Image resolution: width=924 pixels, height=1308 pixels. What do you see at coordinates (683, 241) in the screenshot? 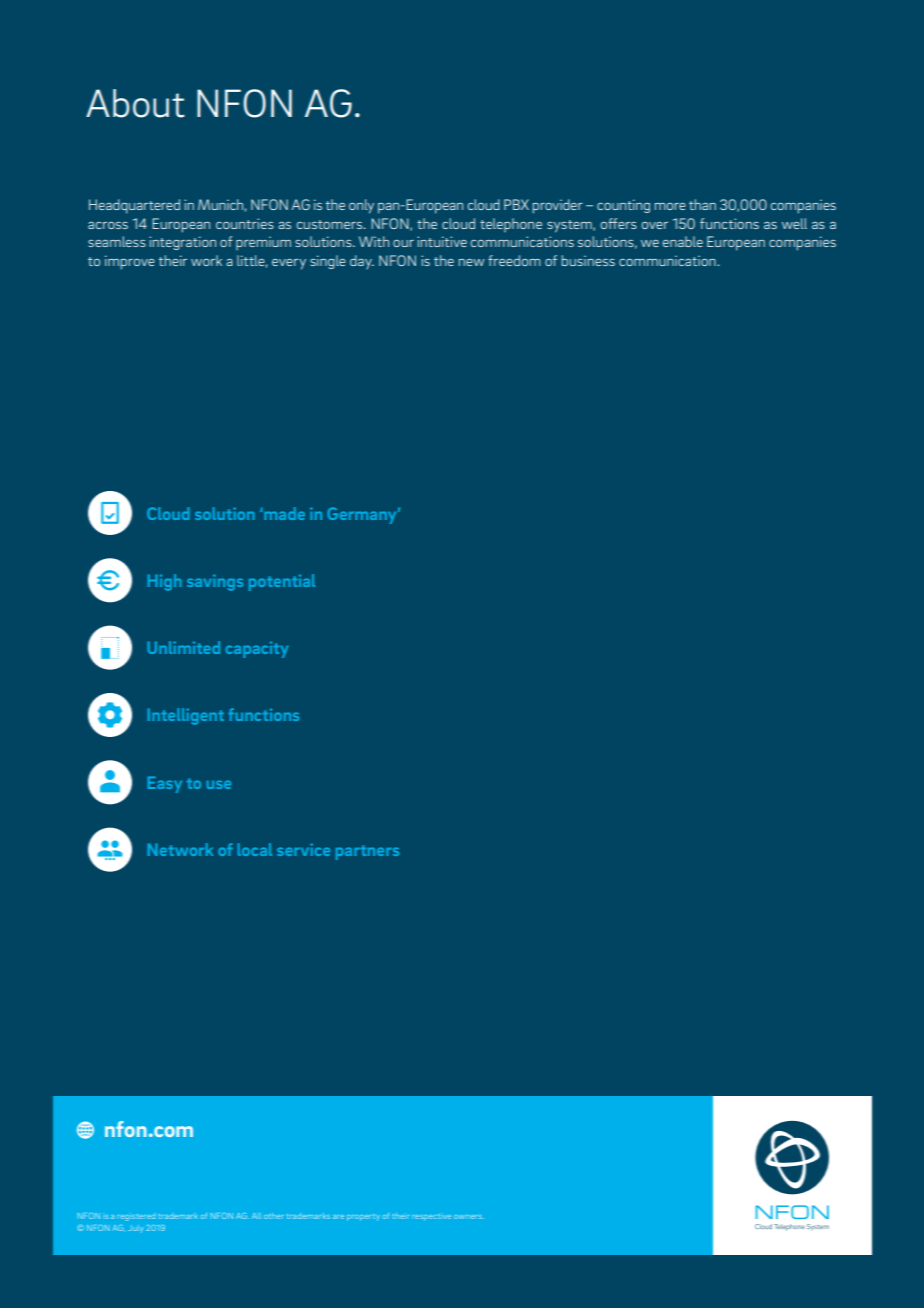
I see `enable` at bounding box center [683, 241].
